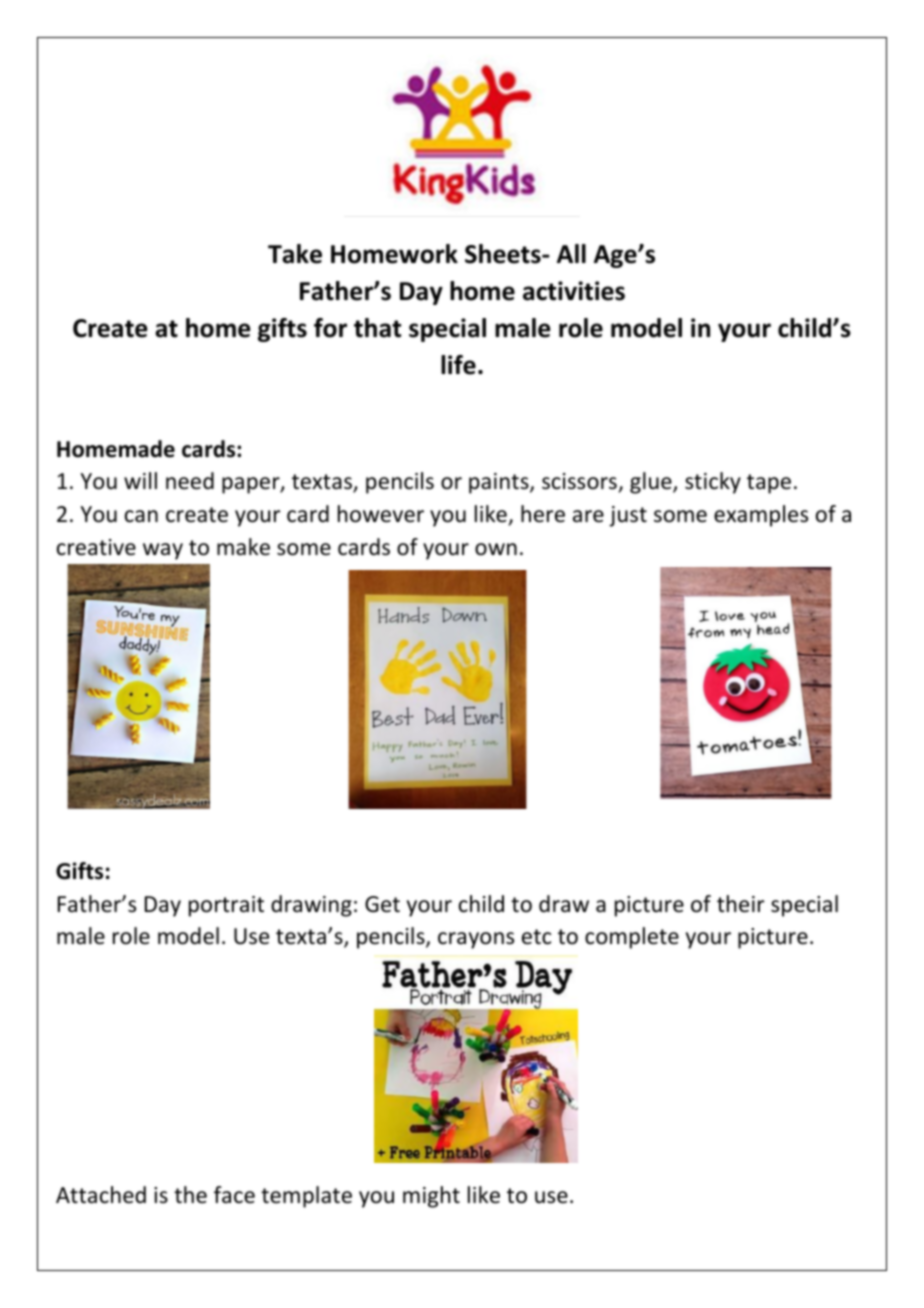  What do you see at coordinates (713, 483) in the document?
I see `sticky` at bounding box center [713, 483].
